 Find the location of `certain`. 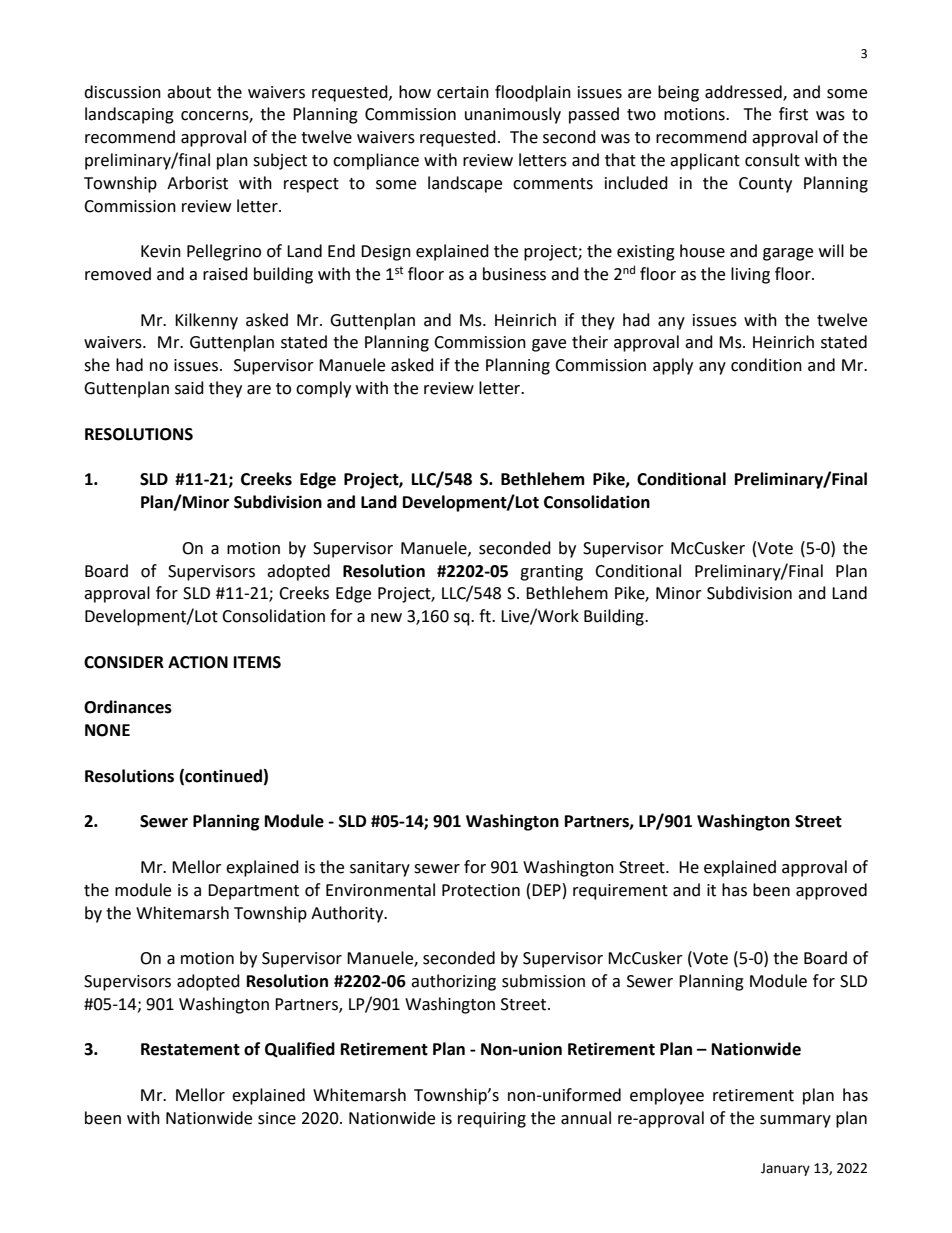

certain is located at coordinates (463, 92).
